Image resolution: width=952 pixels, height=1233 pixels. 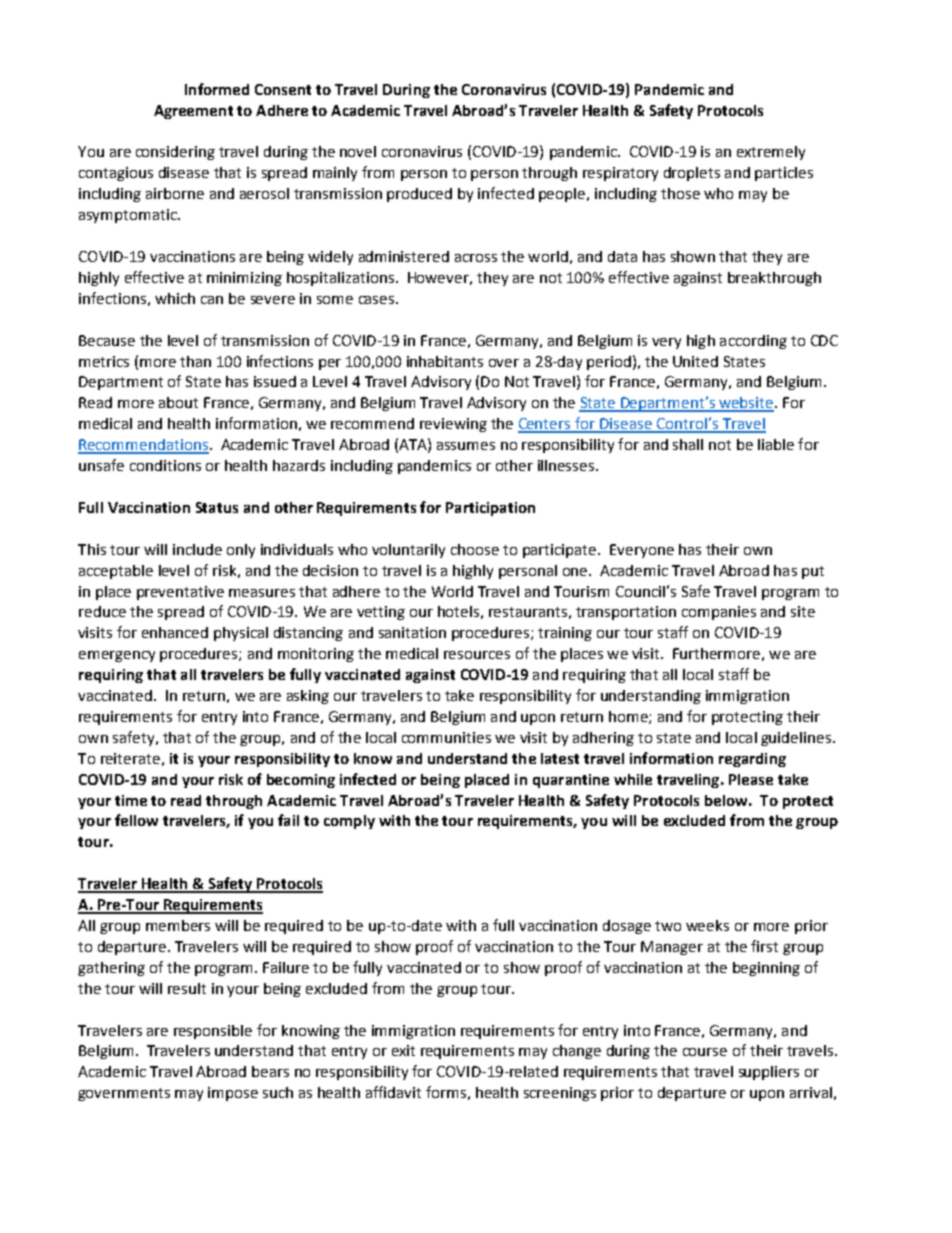 What do you see at coordinates (445, 361) in the screenshot?
I see `inhabitants` at bounding box center [445, 361].
